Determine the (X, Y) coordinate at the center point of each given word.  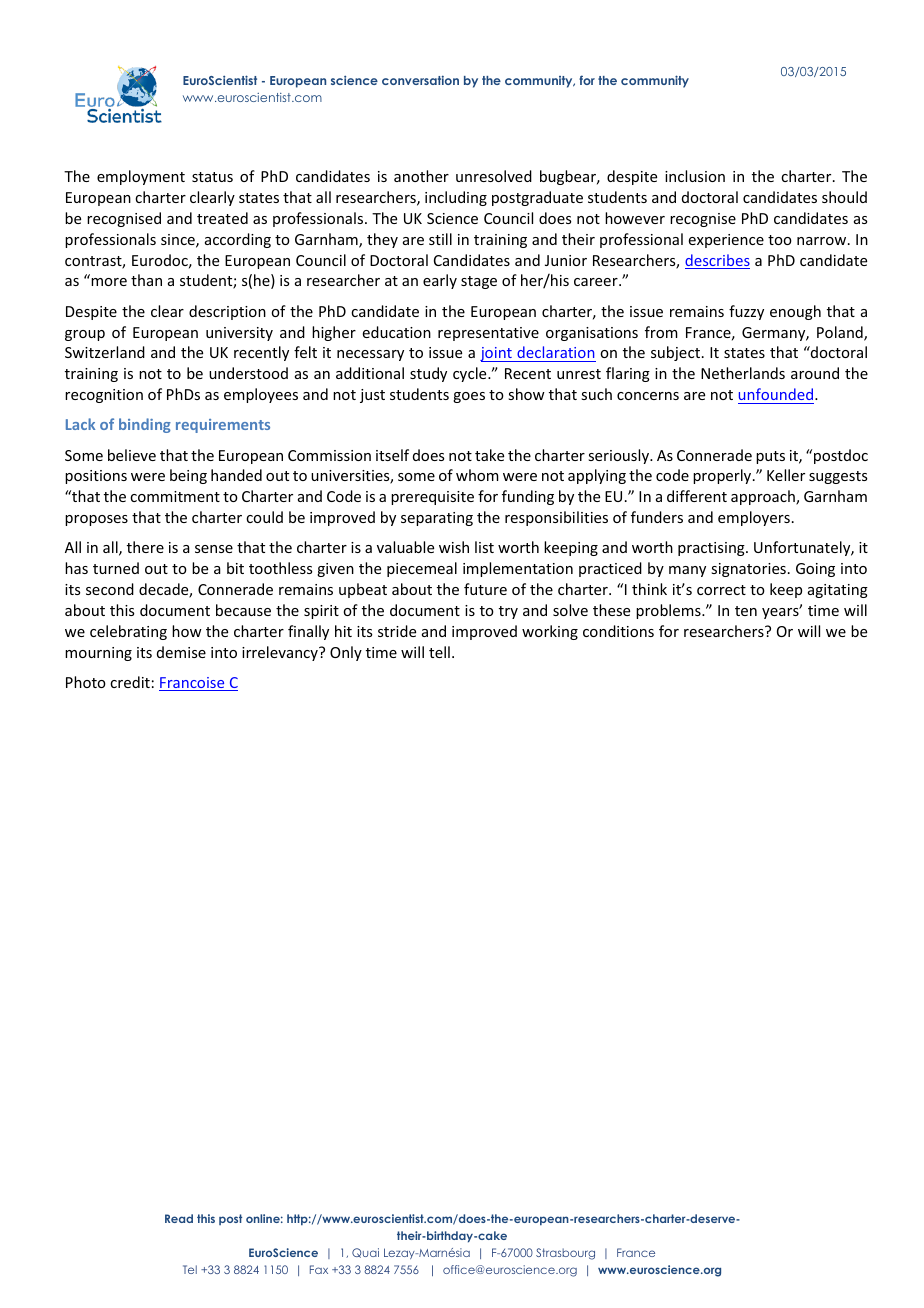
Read (179, 1218)
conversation (420, 80)
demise (181, 652)
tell (439, 652)
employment (141, 177)
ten (746, 611)
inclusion (695, 176)
